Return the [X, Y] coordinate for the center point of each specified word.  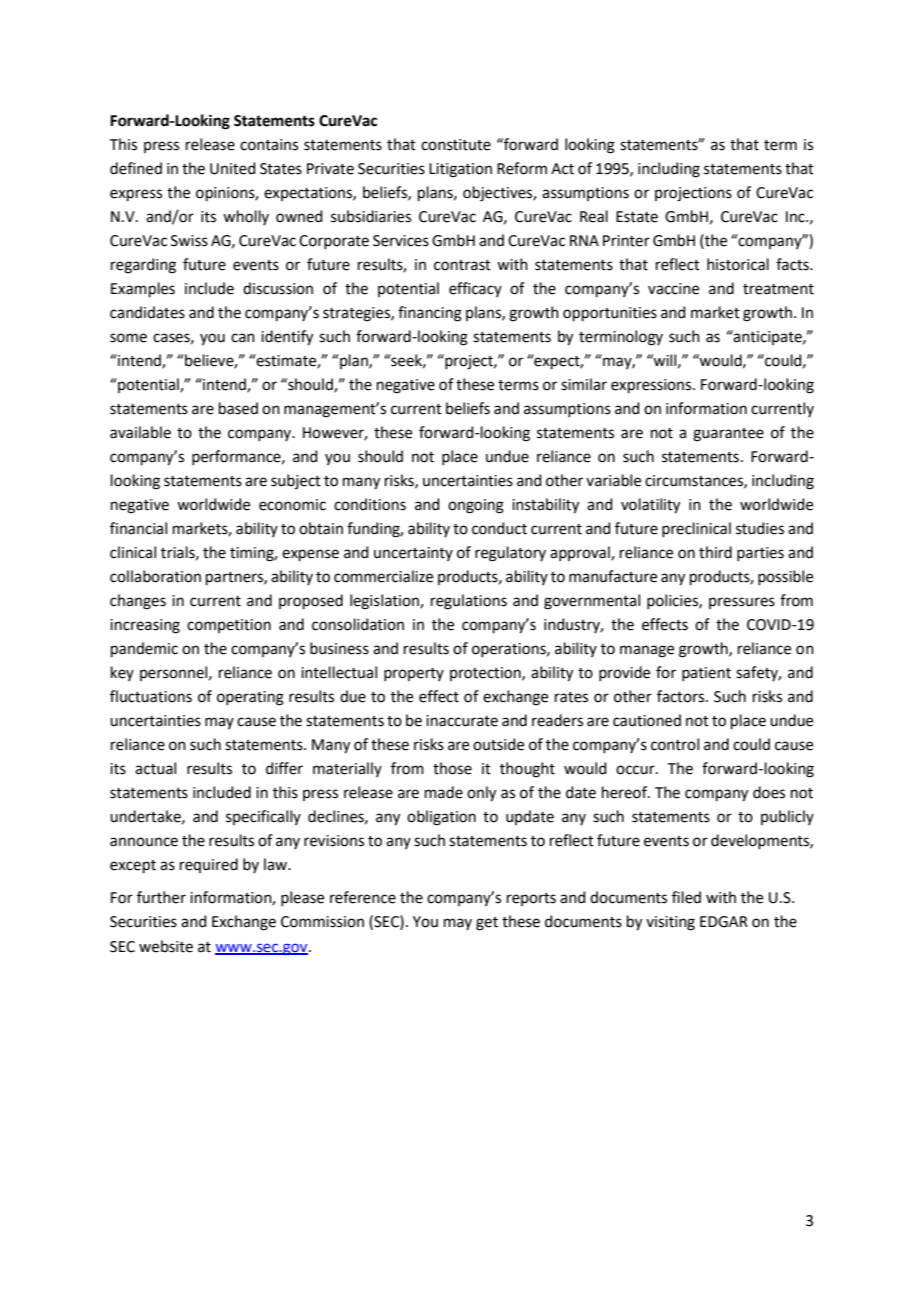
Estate [637, 217]
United [233, 168]
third [715, 552]
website [166, 946]
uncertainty [413, 554]
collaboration [155, 576]
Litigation [460, 170]
